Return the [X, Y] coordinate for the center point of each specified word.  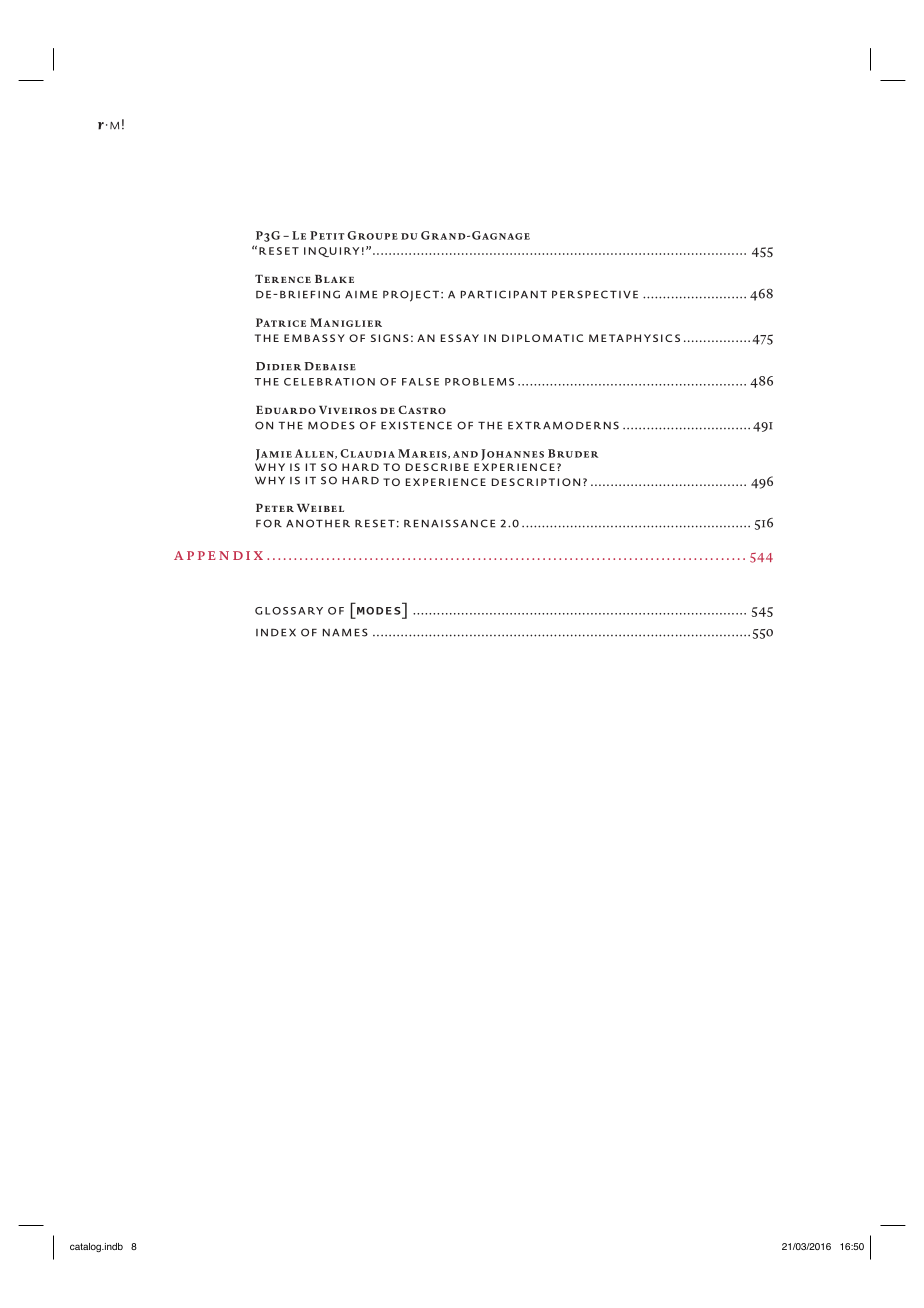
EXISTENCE [416, 425]
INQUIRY [331, 252]
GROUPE [372, 235]
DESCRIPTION [536, 482]
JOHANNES [512, 455]
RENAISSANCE [450, 523]
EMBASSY [314, 338]
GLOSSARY [289, 611]
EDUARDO [286, 410]
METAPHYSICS [634, 338]
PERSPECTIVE [595, 294]
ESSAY [460, 338]
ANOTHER [318, 523]
